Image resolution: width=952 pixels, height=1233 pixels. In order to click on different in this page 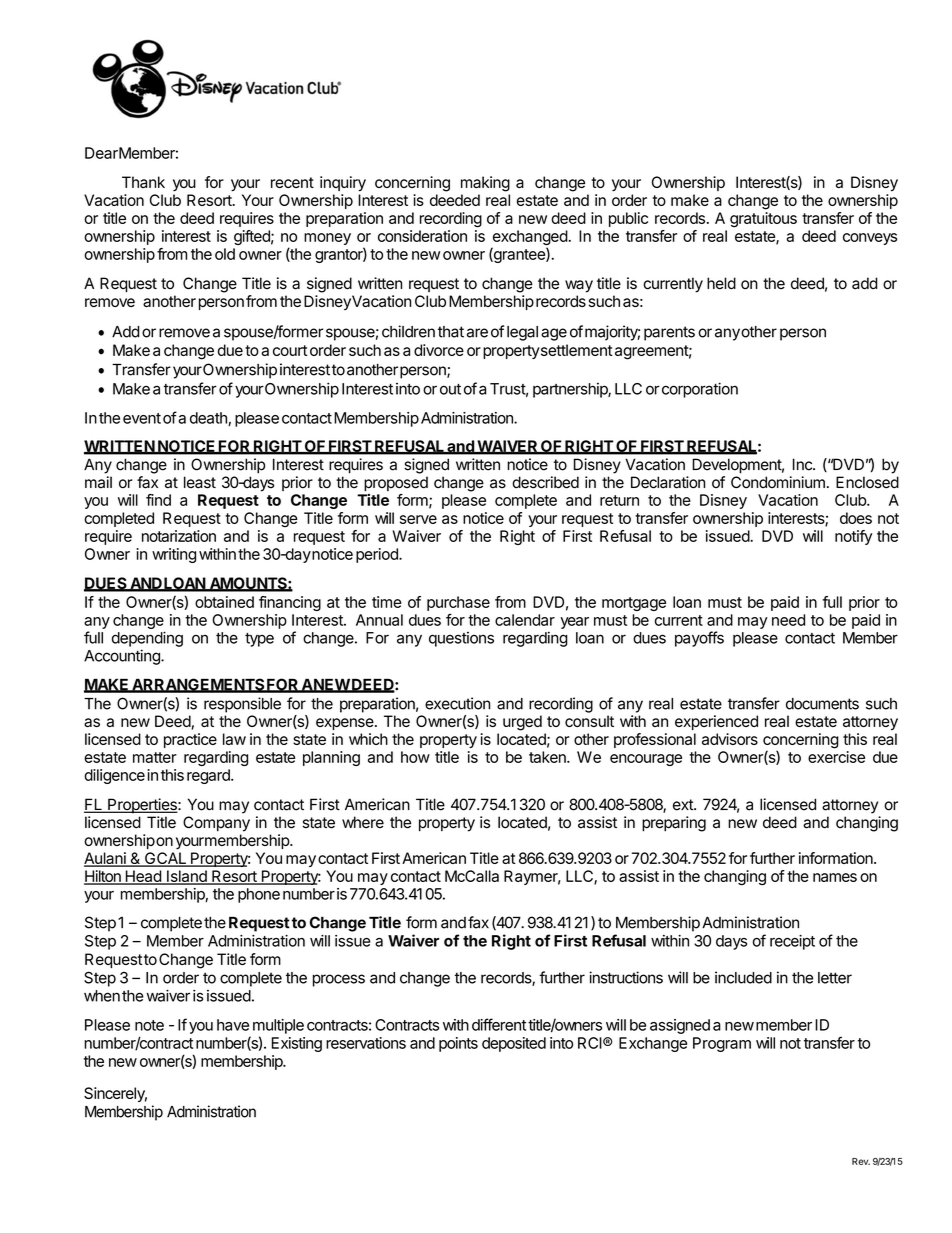, I will do `click(499, 1024)`.
